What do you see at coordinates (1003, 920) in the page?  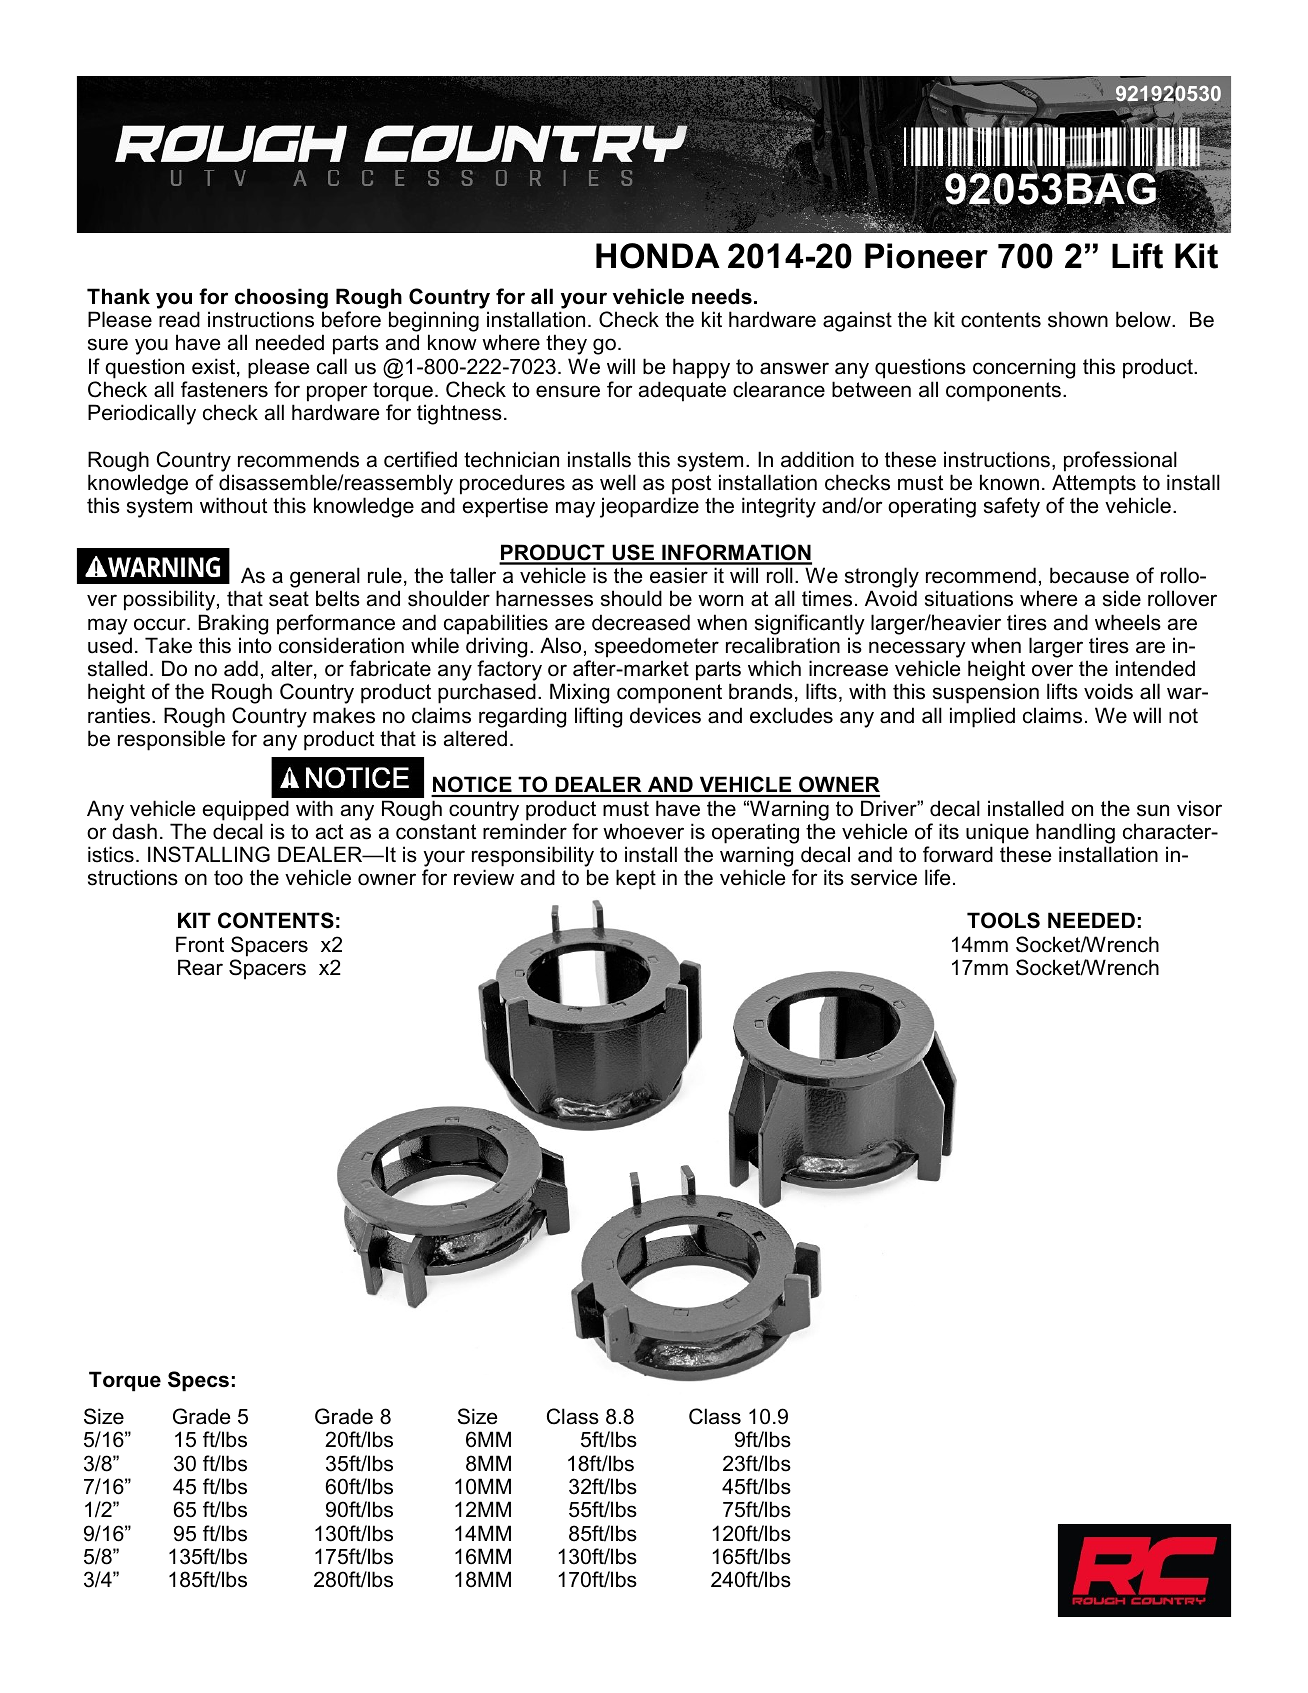 I see `TOOLS` at bounding box center [1003, 920].
